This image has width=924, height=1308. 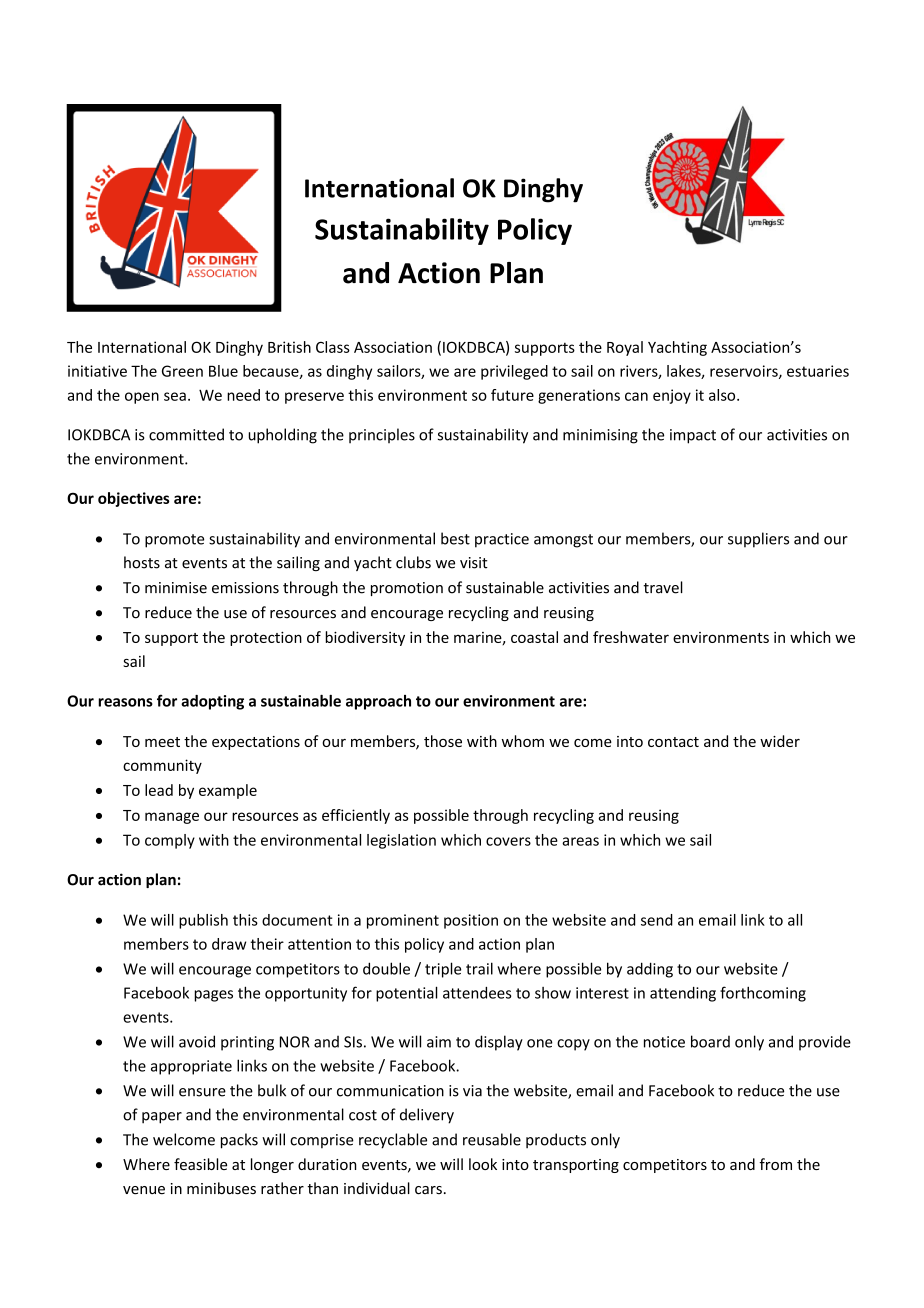 What do you see at coordinates (514, 372) in the image?
I see `privileged` at bounding box center [514, 372].
